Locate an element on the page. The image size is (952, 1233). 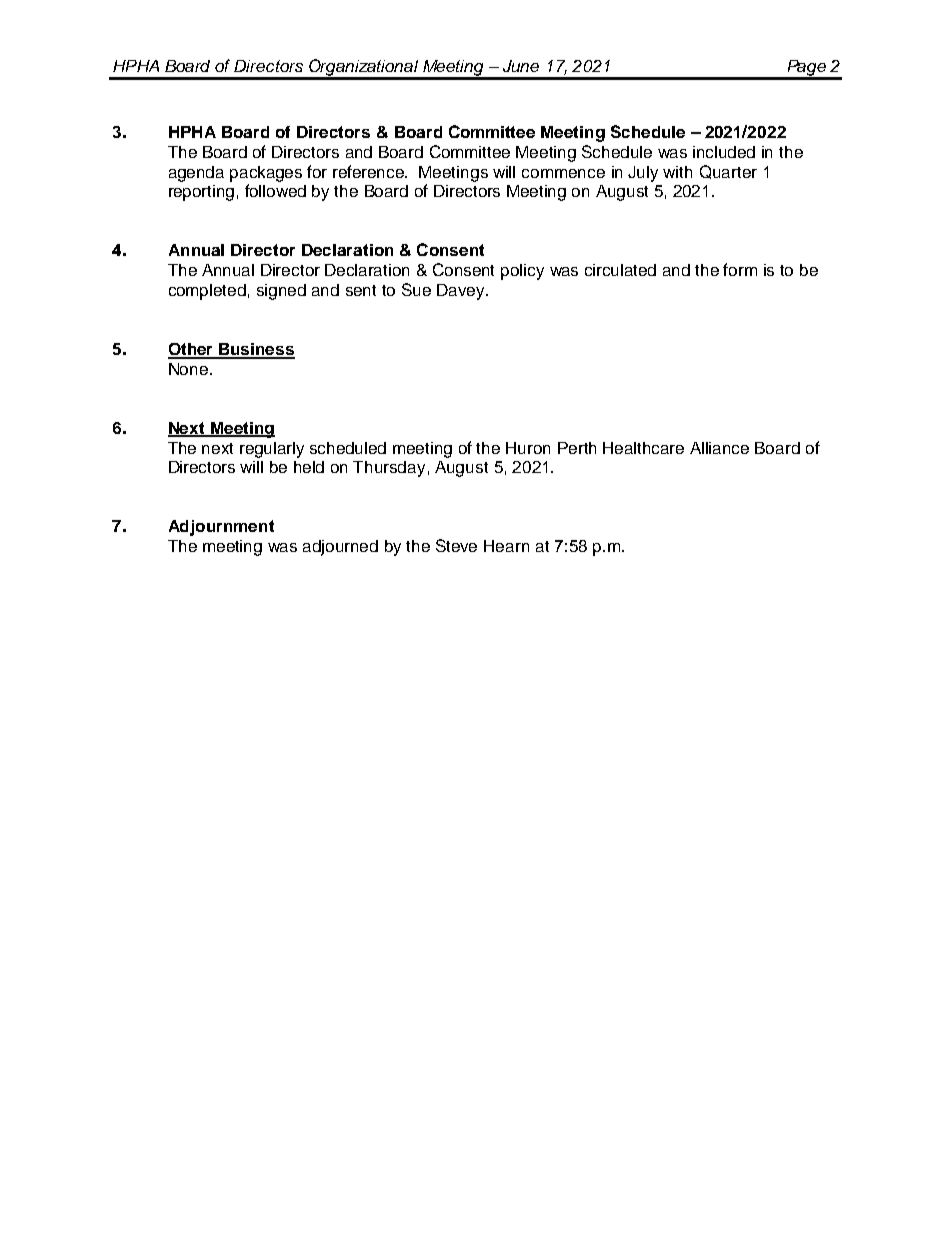
June is located at coordinates (521, 66).
